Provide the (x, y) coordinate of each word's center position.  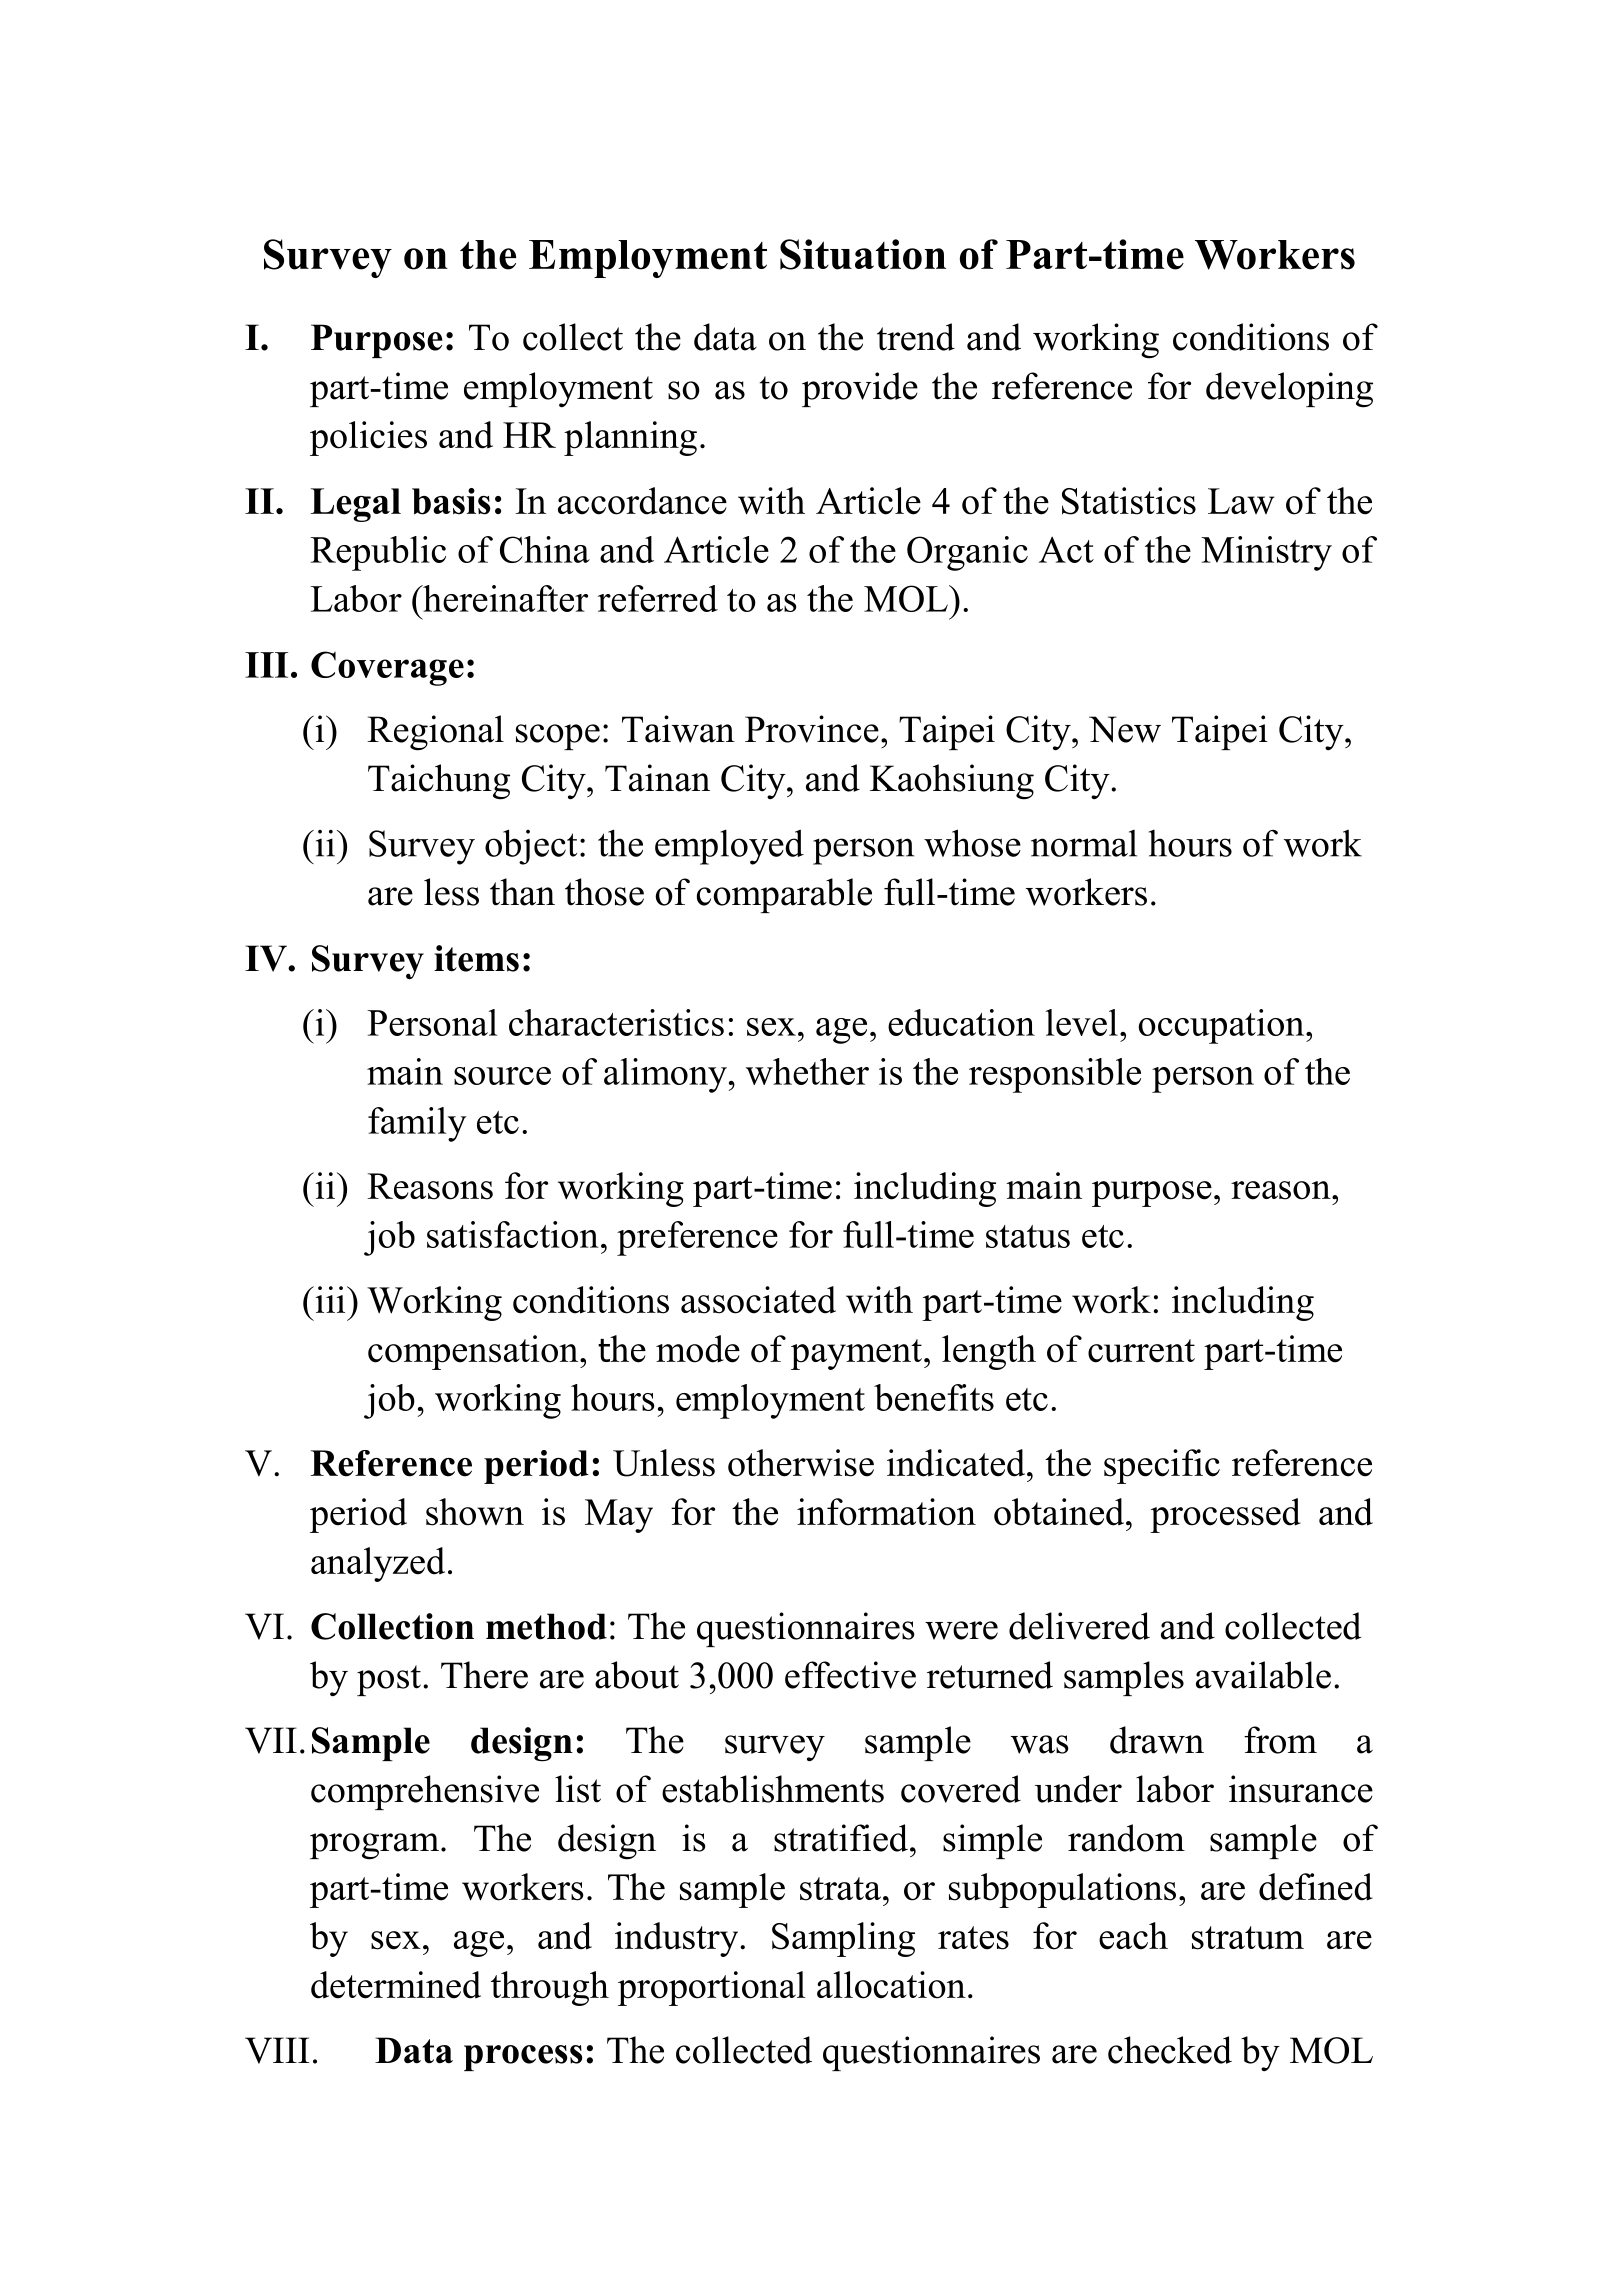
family (417, 1124)
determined (396, 1985)
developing (1289, 390)
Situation (863, 254)
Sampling (843, 1939)
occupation (1223, 1026)
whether (807, 1071)
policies (368, 438)
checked (1170, 2050)
